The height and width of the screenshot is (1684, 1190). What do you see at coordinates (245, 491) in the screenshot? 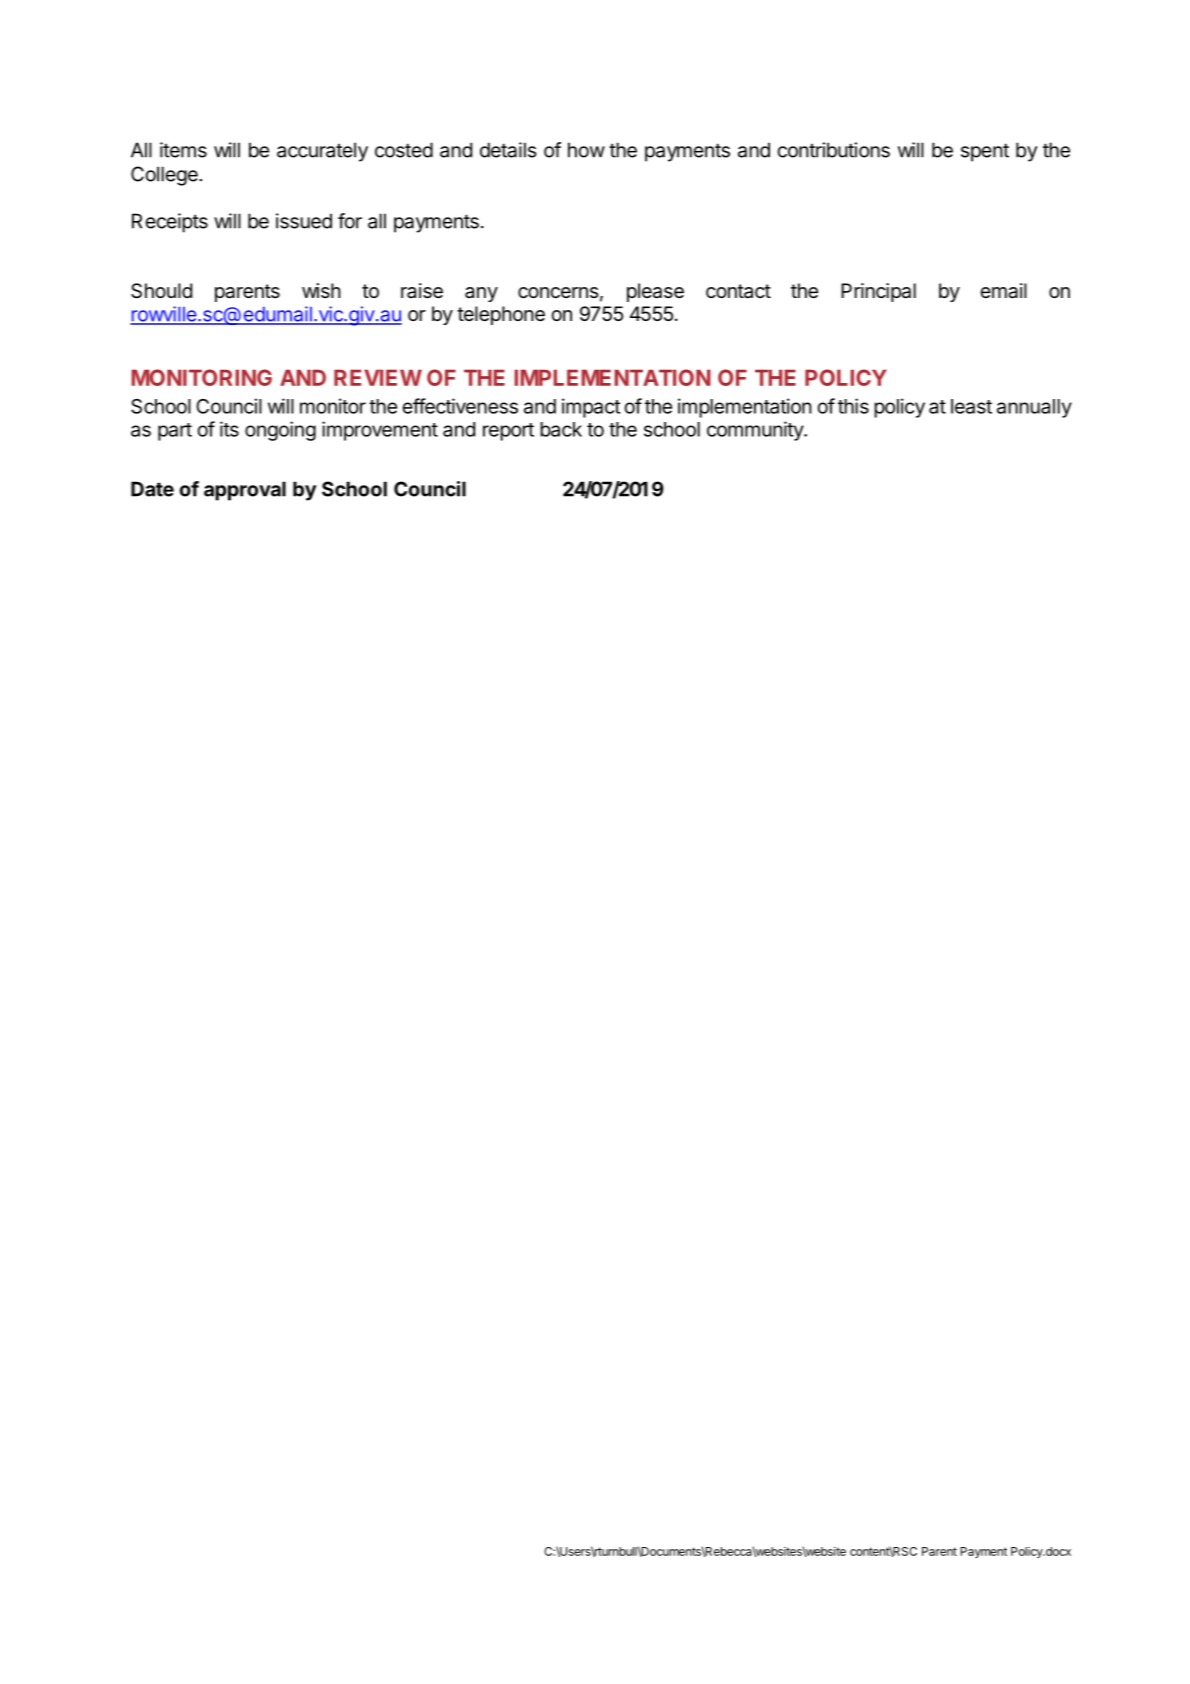
I see `approval` at bounding box center [245, 491].
